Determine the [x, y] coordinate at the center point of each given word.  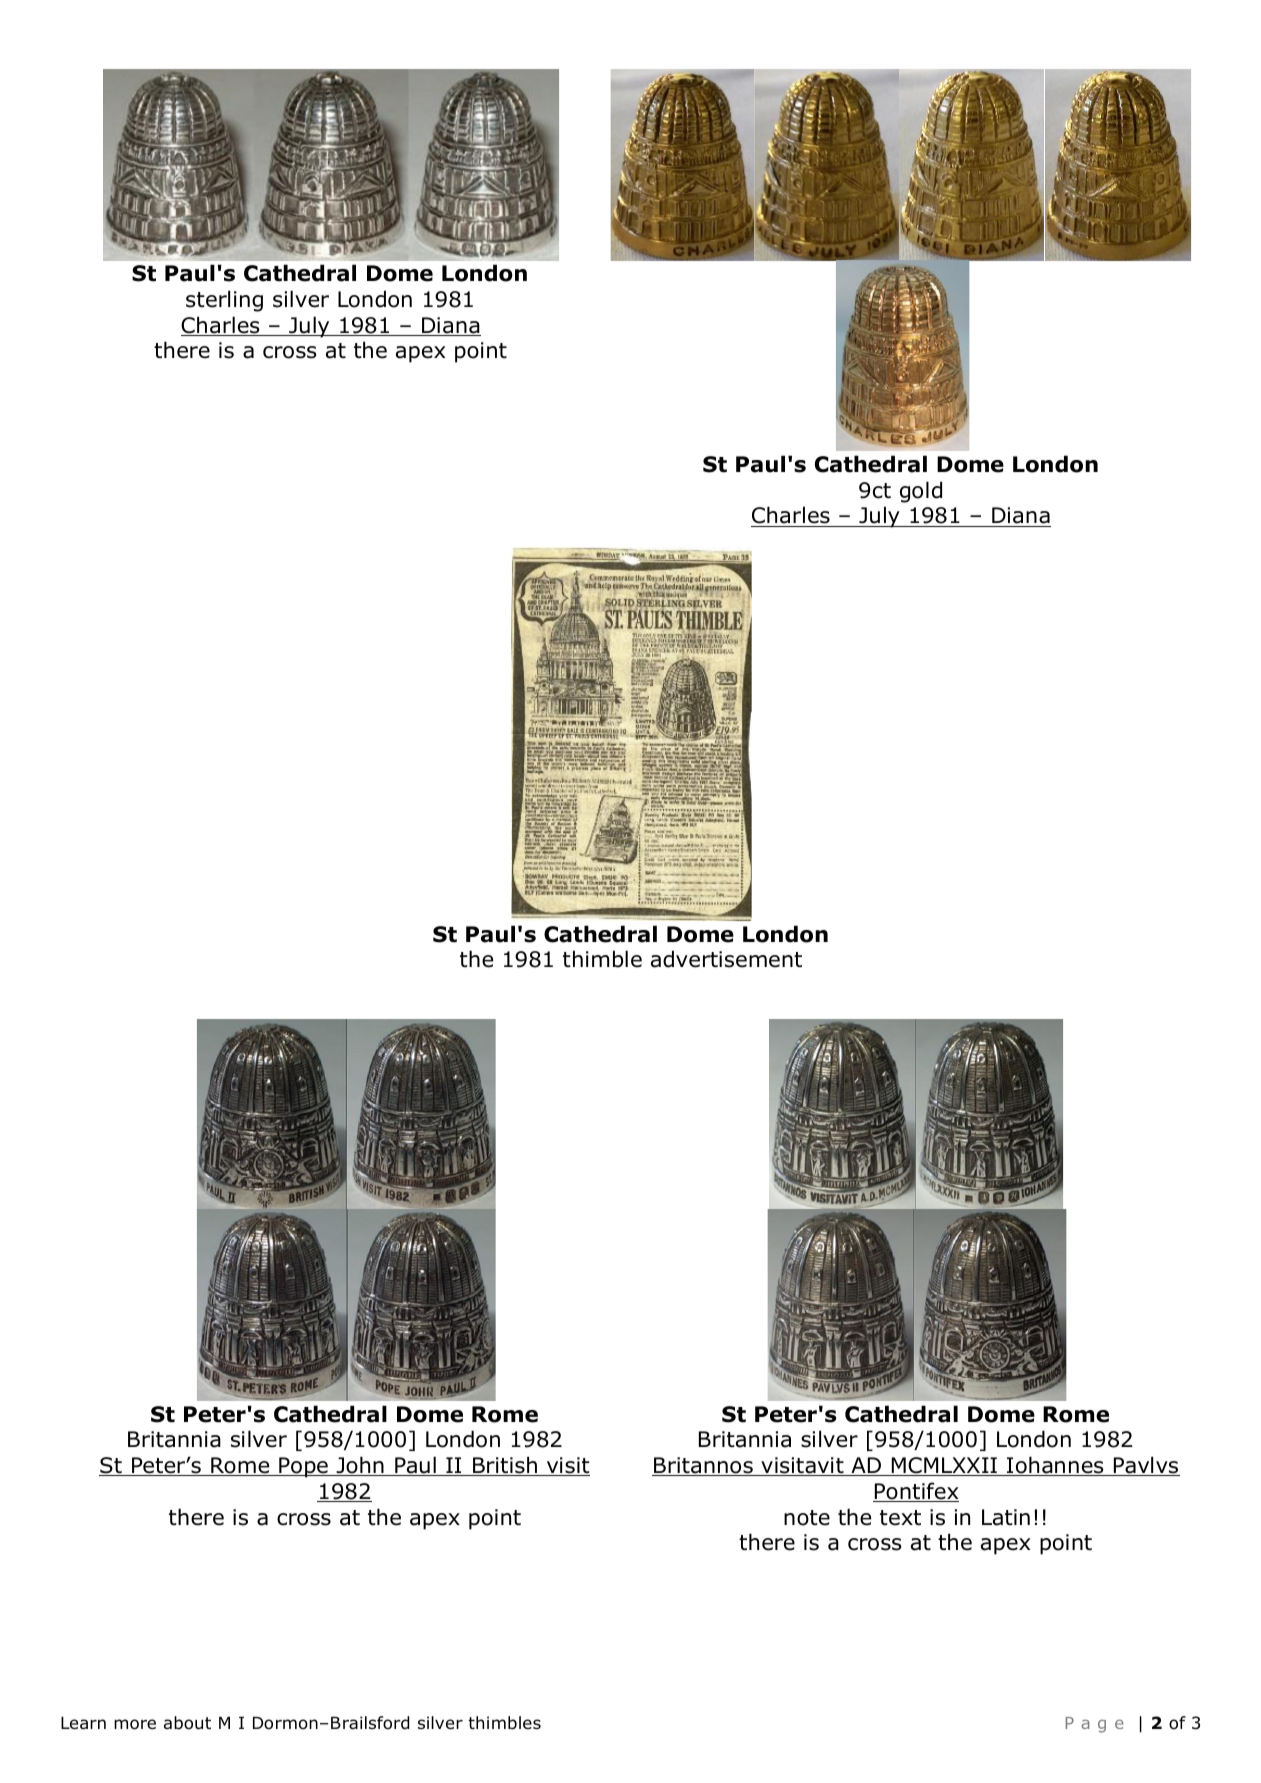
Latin [1006, 1517]
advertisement [726, 959]
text [900, 1518]
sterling [224, 301]
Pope [303, 1467]
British [505, 1466]
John [360, 1466]
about [187, 1723]
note [807, 1518]
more [135, 1724]
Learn [83, 1723]
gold [921, 492]
